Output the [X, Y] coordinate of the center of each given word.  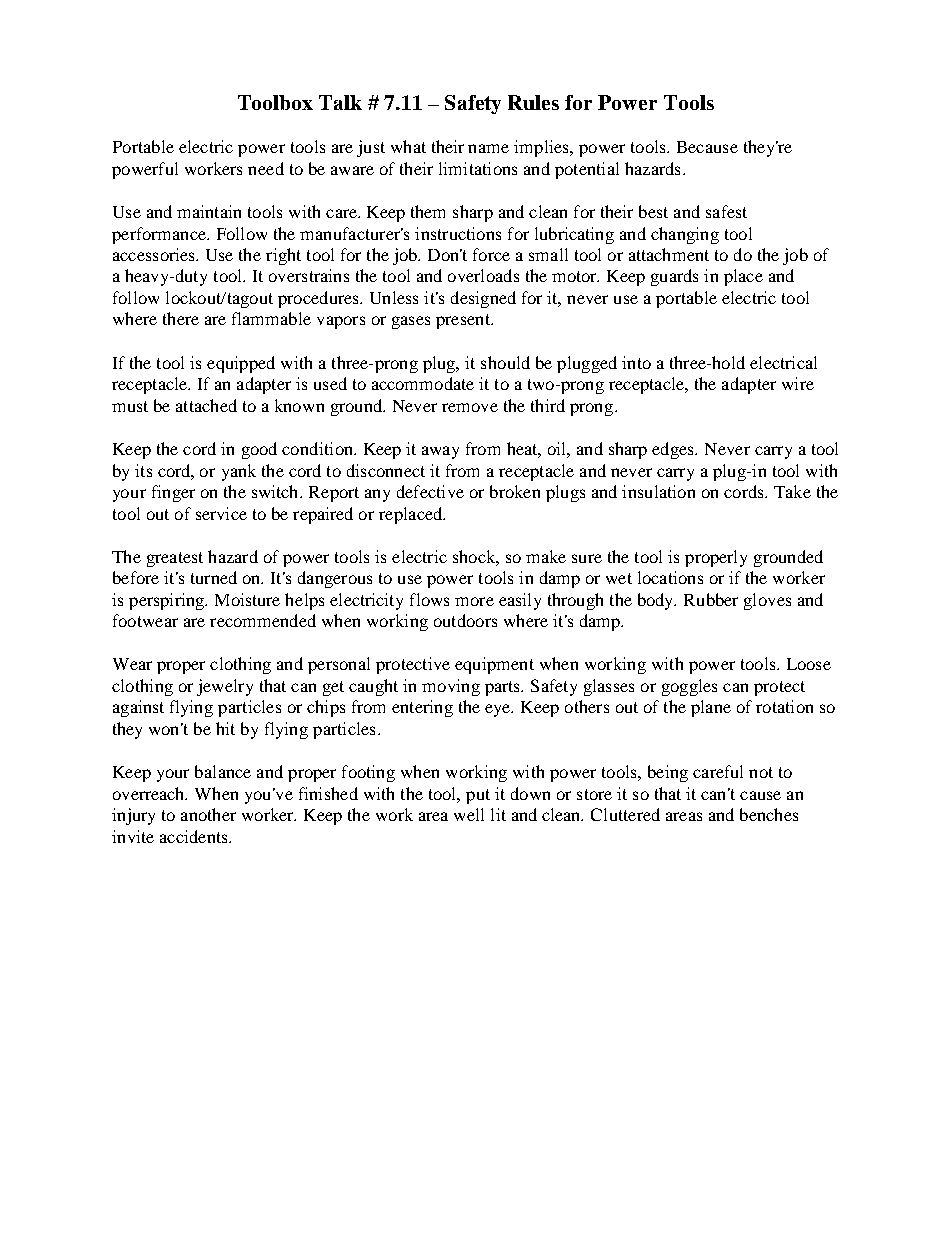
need [266, 168]
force [491, 254]
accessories [155, 254]
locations [670, 577]
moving [451, 687]
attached [206, 405]
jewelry [225, 687]
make [546, 556]
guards [674, 277]
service [221, 513]
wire [798, 383]
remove [470, 407]
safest [726, 211]
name [488, 148]
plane [711, 708]
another [208, 814]
